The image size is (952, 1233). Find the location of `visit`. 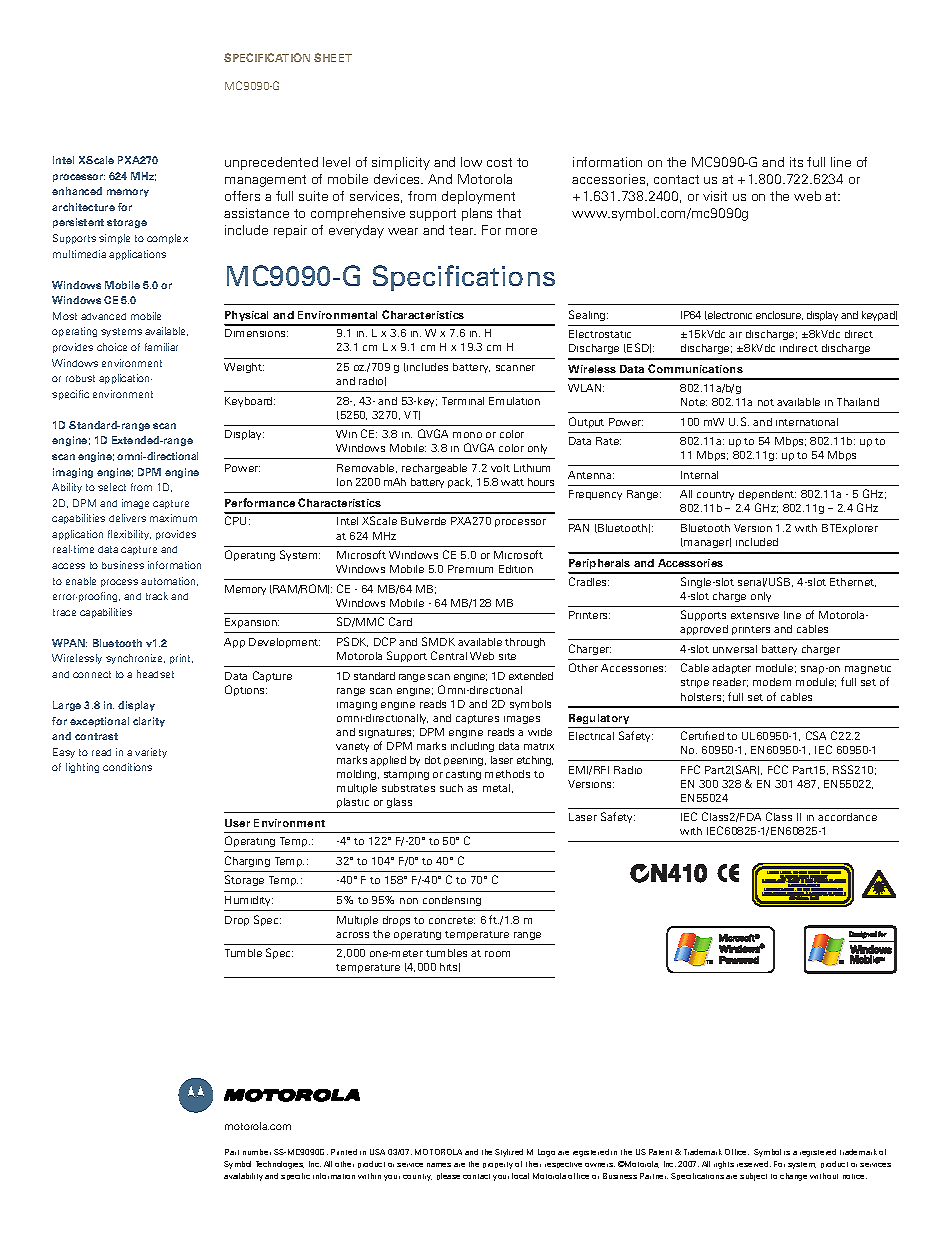

visit is located at coordinates (715, 196).
